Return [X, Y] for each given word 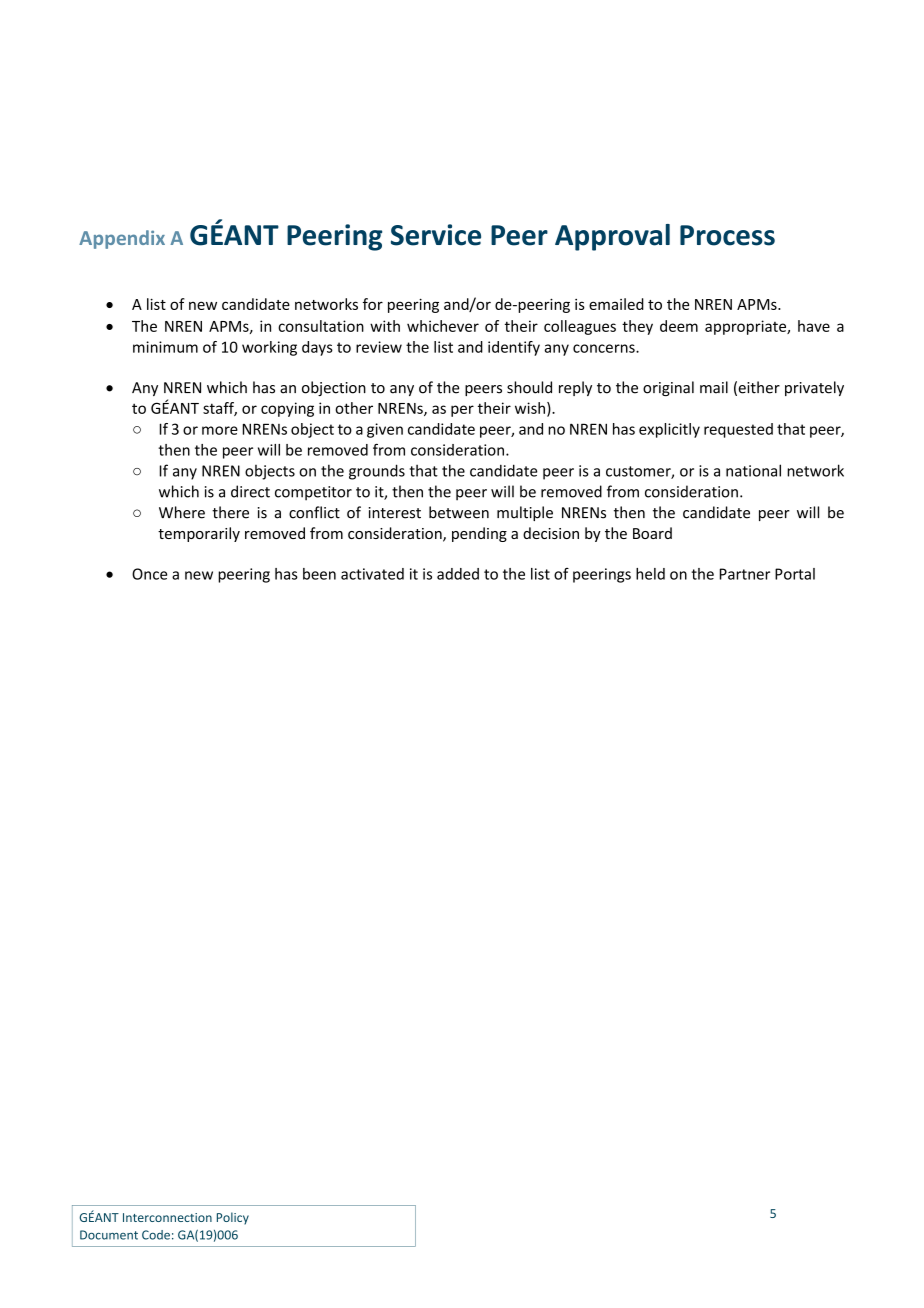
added [458, 574]
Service [436, 235]
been [319, 574]
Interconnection [167, 1217]
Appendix [122, 239]
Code [156, 1235]
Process [727, 235]
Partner [745, 574]
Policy [233, 1218]
